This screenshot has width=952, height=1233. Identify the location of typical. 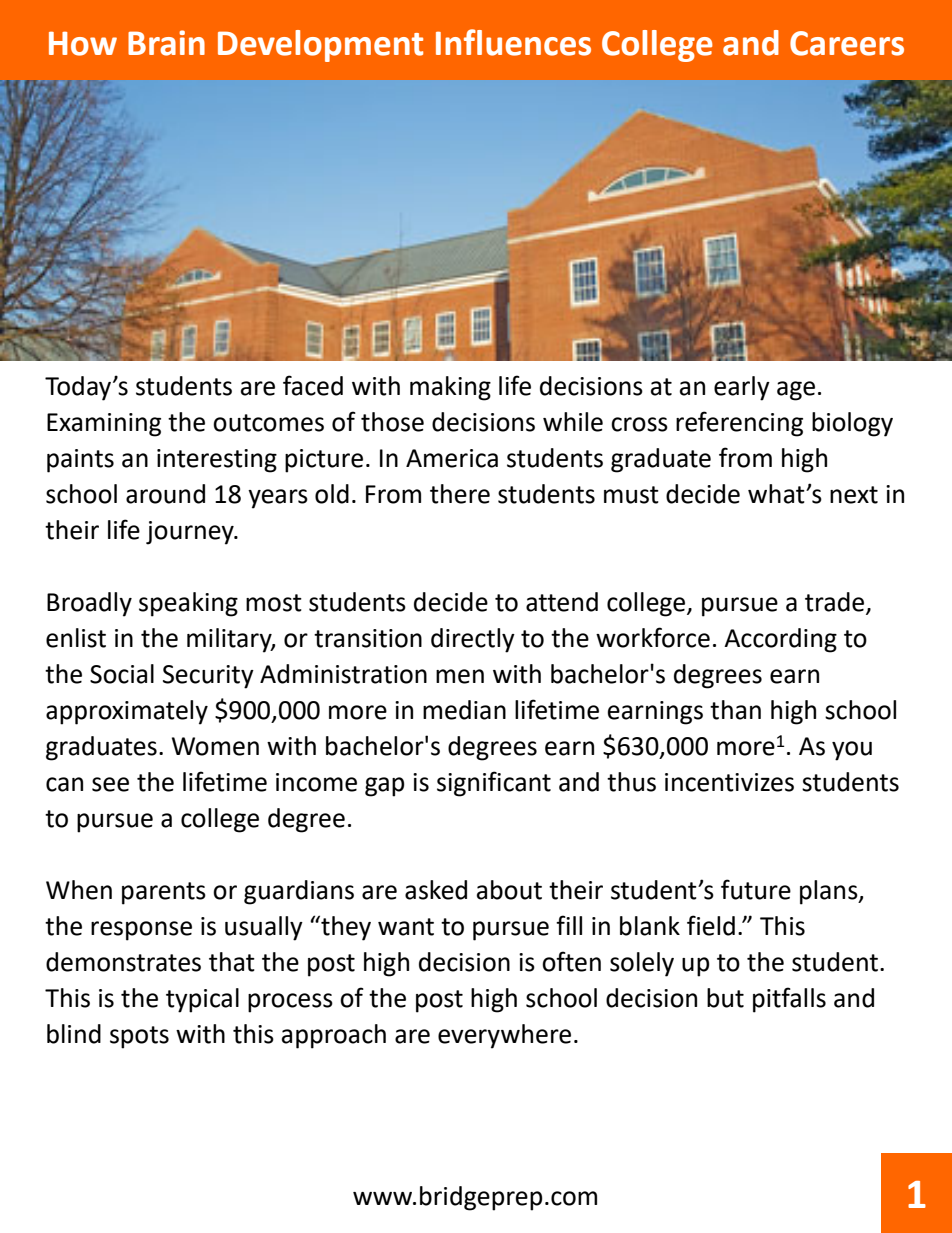
(202, 1000).
